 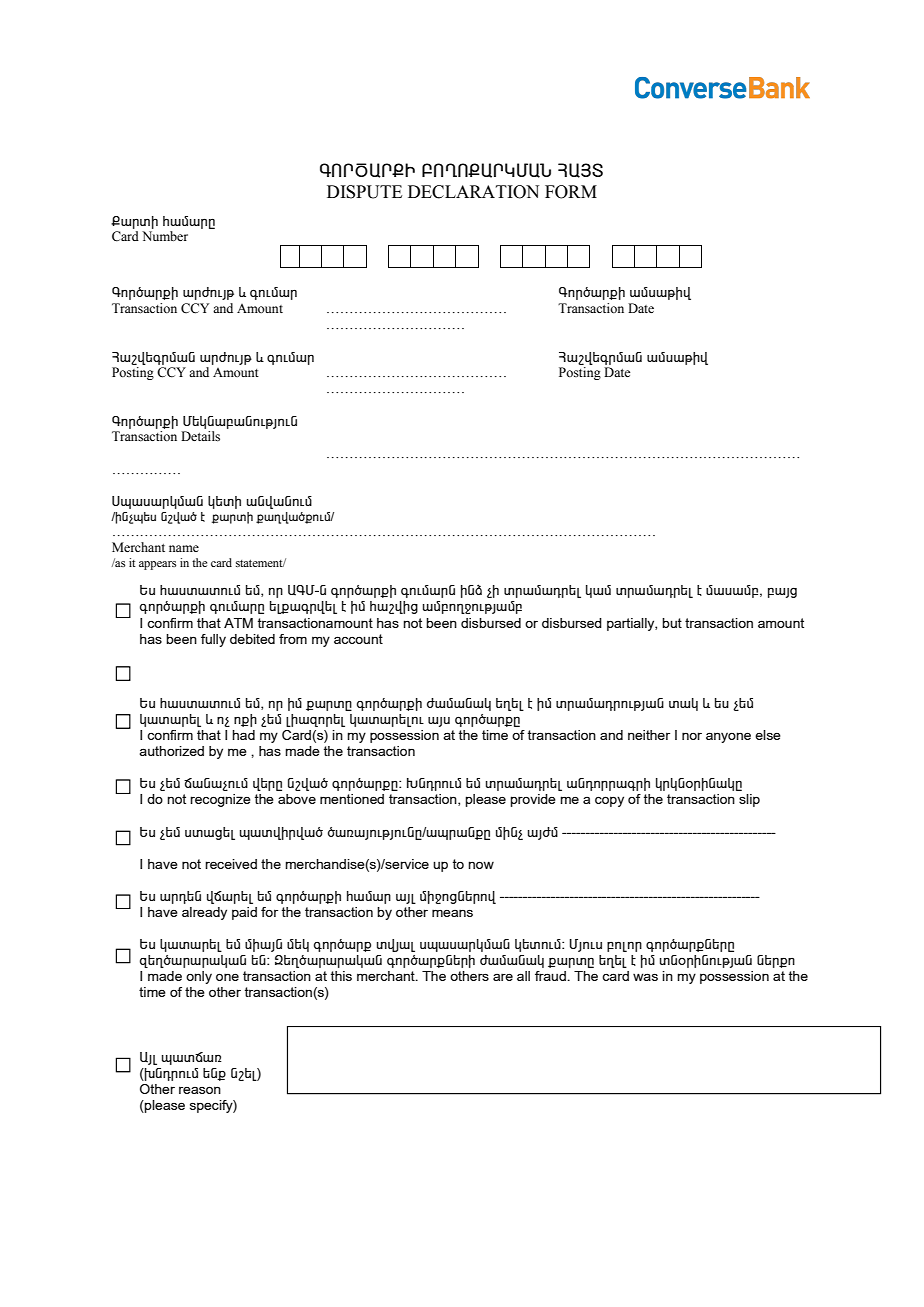 I want to click on Number, so click(x=165, y=236).
